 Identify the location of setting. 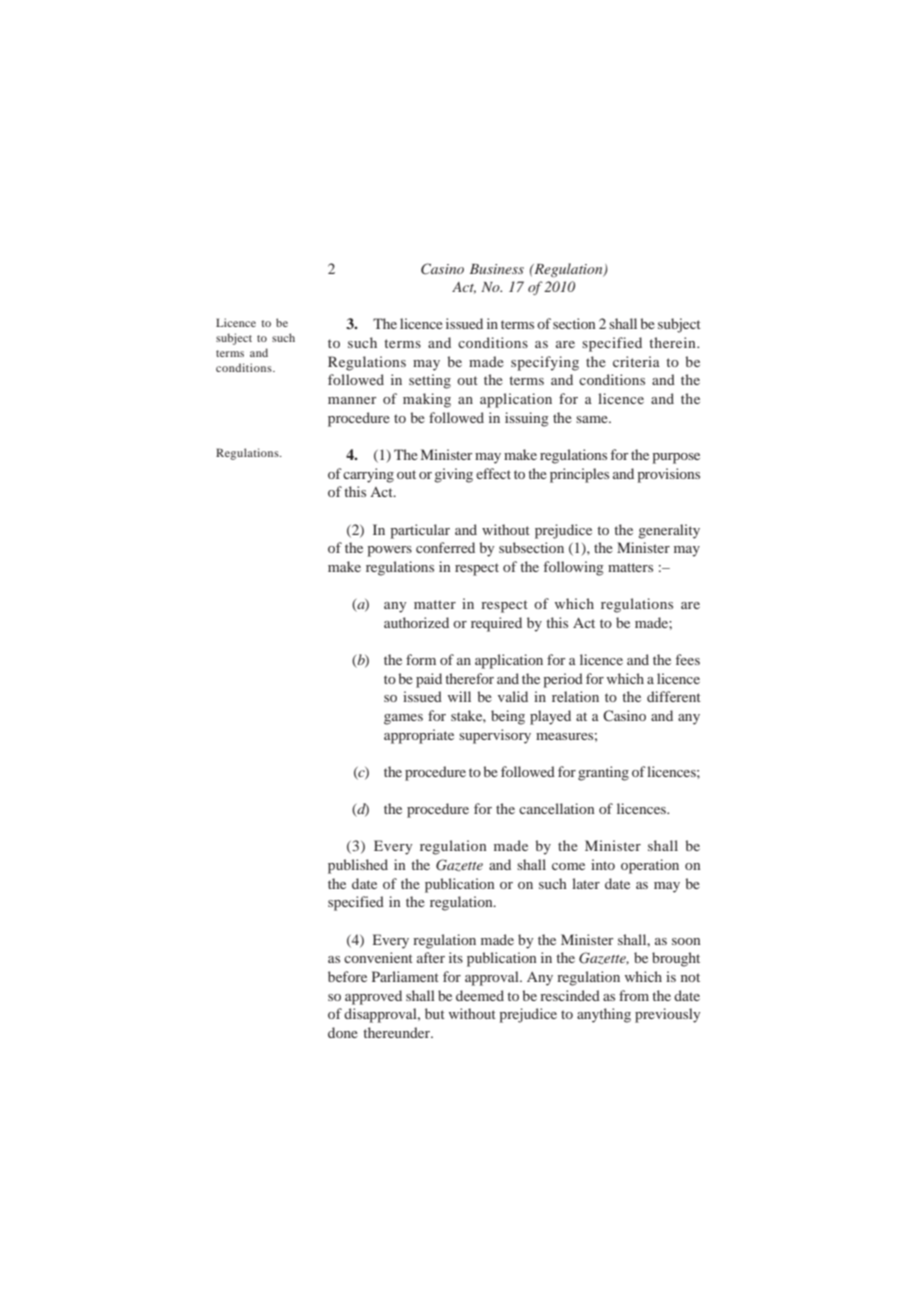
(430, 381).
